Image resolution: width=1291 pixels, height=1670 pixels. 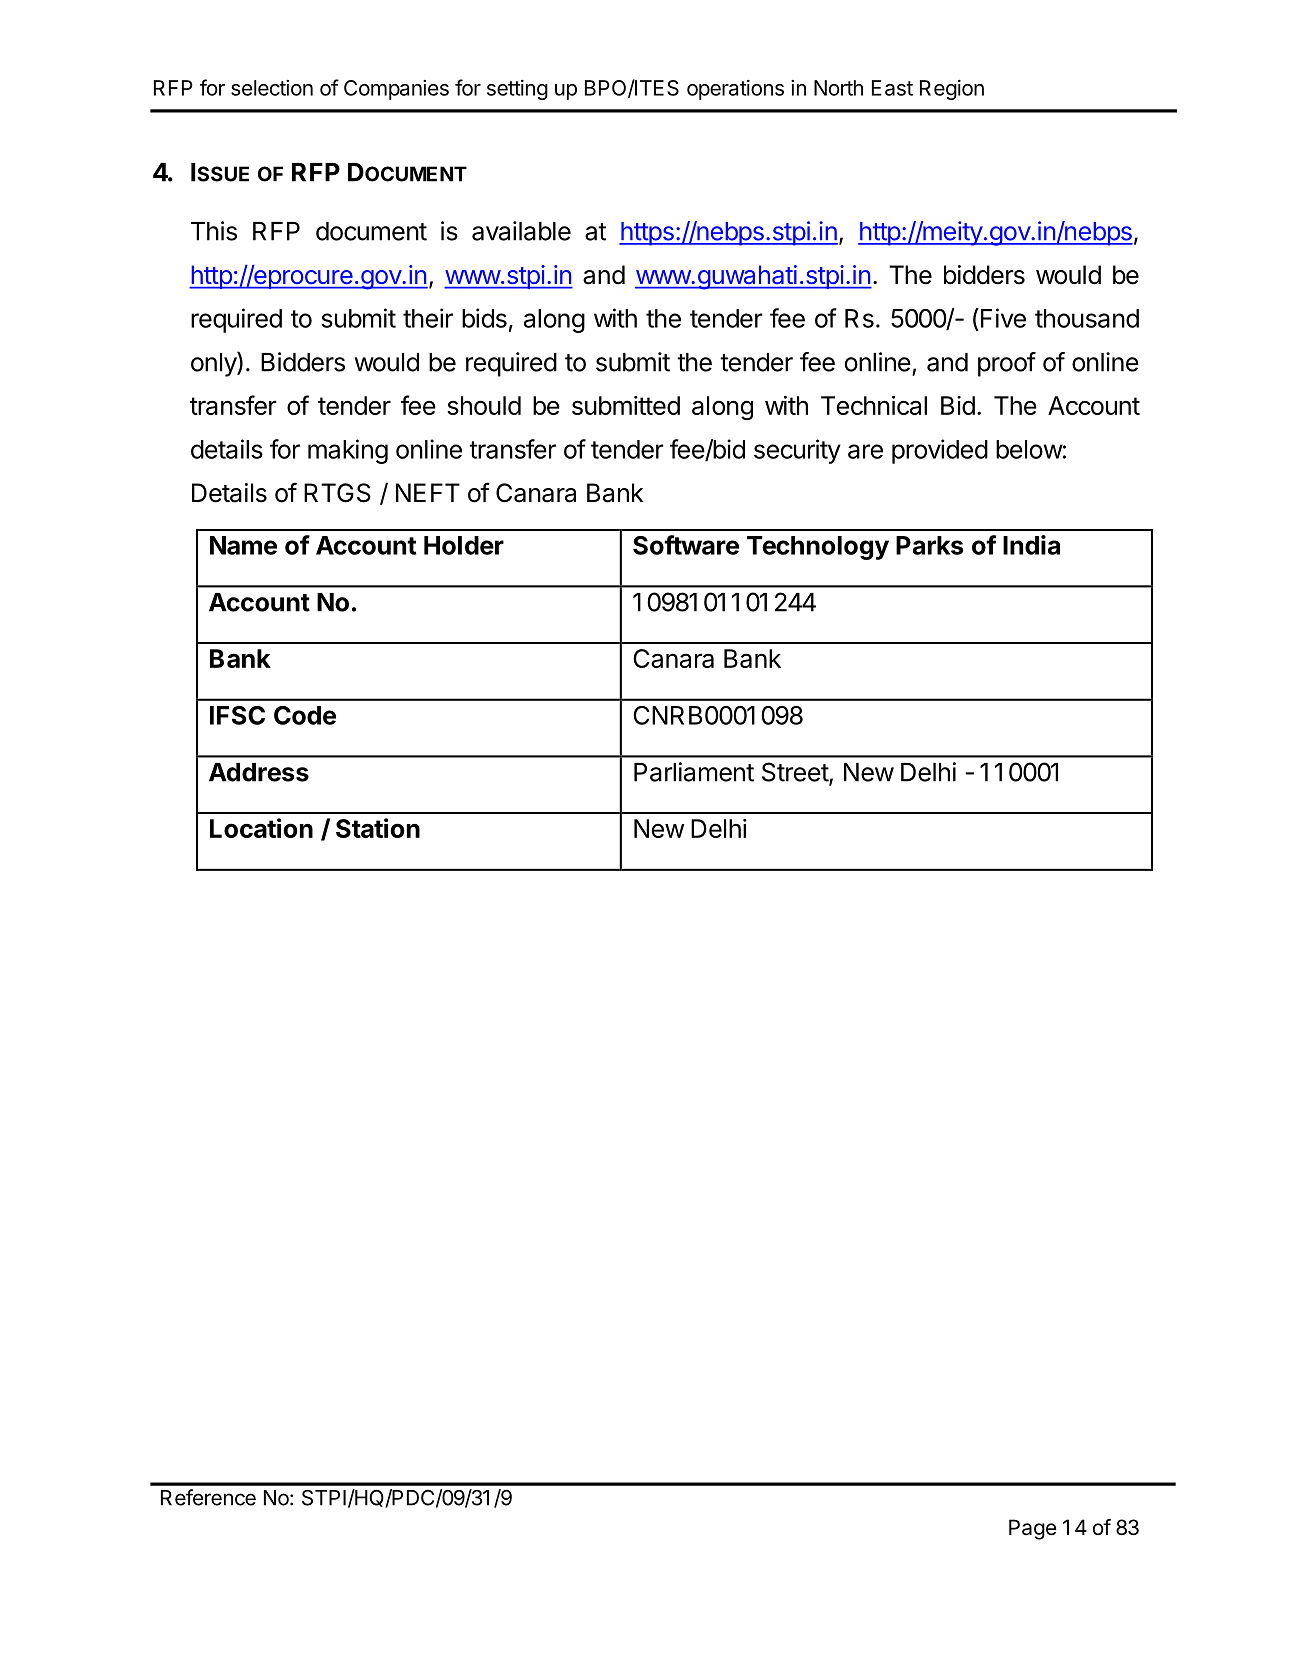 I want to click on Street, so click(x=796, y=773).
